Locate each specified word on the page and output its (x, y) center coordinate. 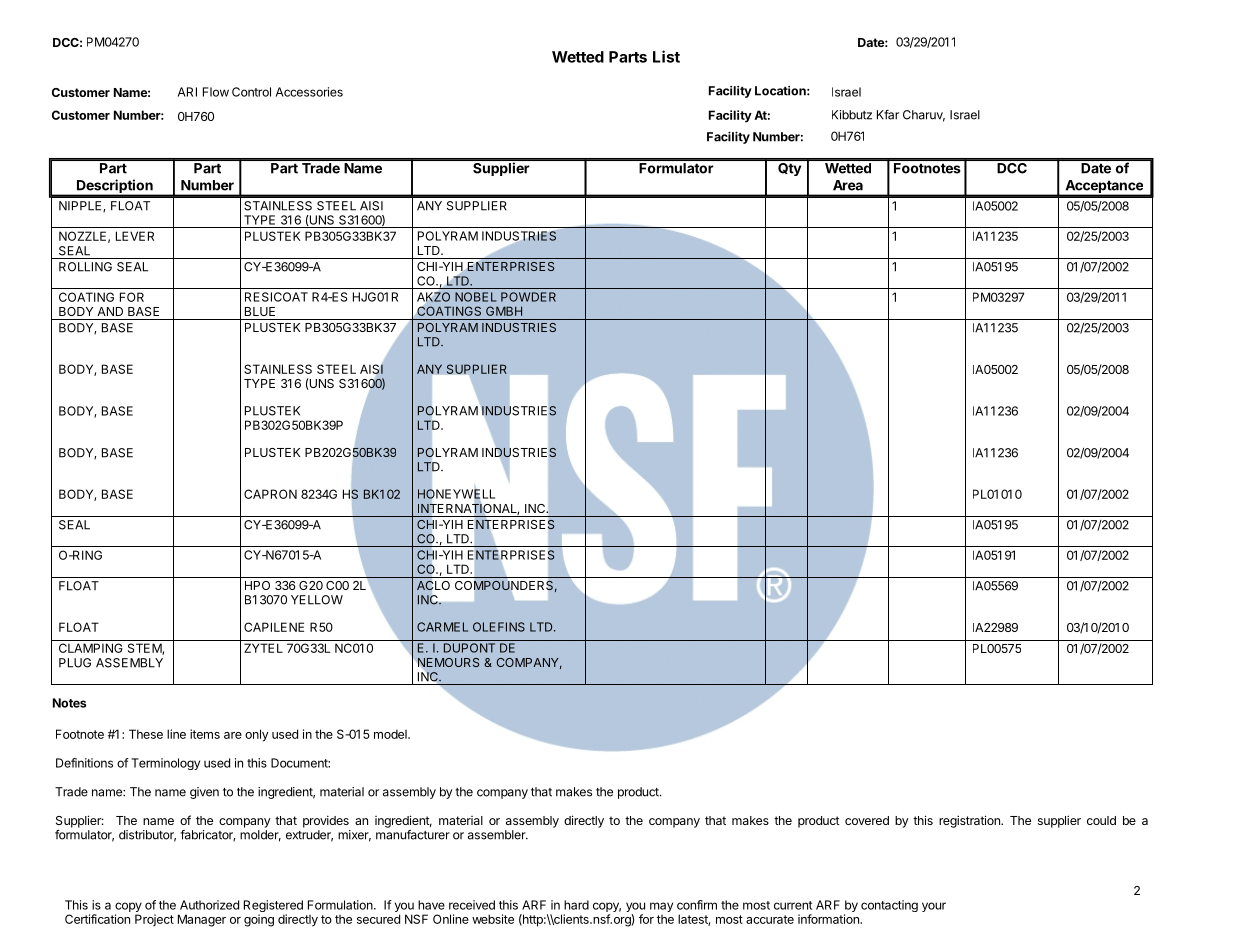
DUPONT (469, 648)
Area (848, 185)
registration (970, 821)
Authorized (209, 905)
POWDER (528, 297)
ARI (187, 92)
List (666, 56)
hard (576, 905)
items (205, 734)
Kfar (888, 115)
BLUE (260, 311)
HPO (257, 585)
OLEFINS (499, 627)
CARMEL (442, 627)
